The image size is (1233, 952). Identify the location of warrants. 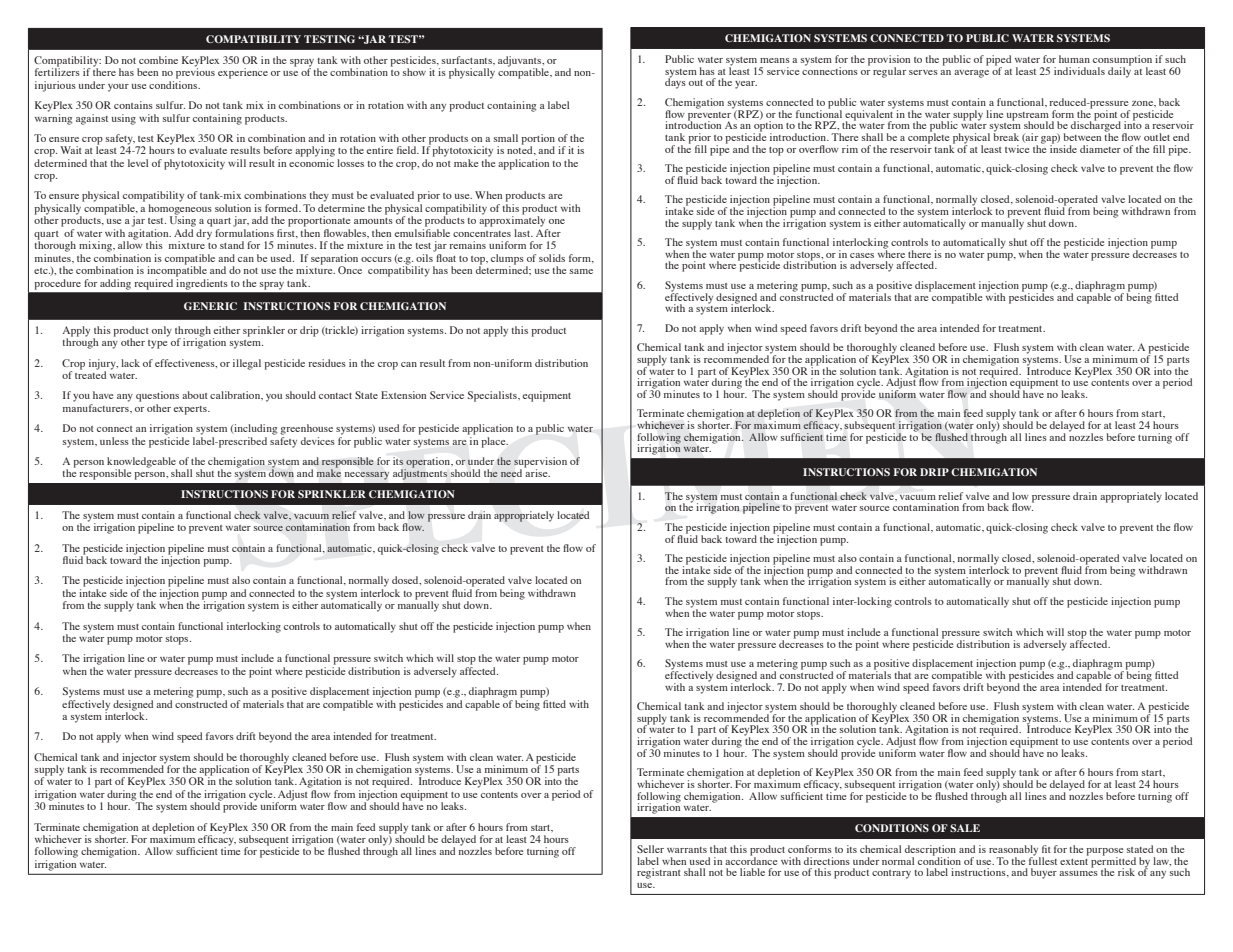
(687, 850).
